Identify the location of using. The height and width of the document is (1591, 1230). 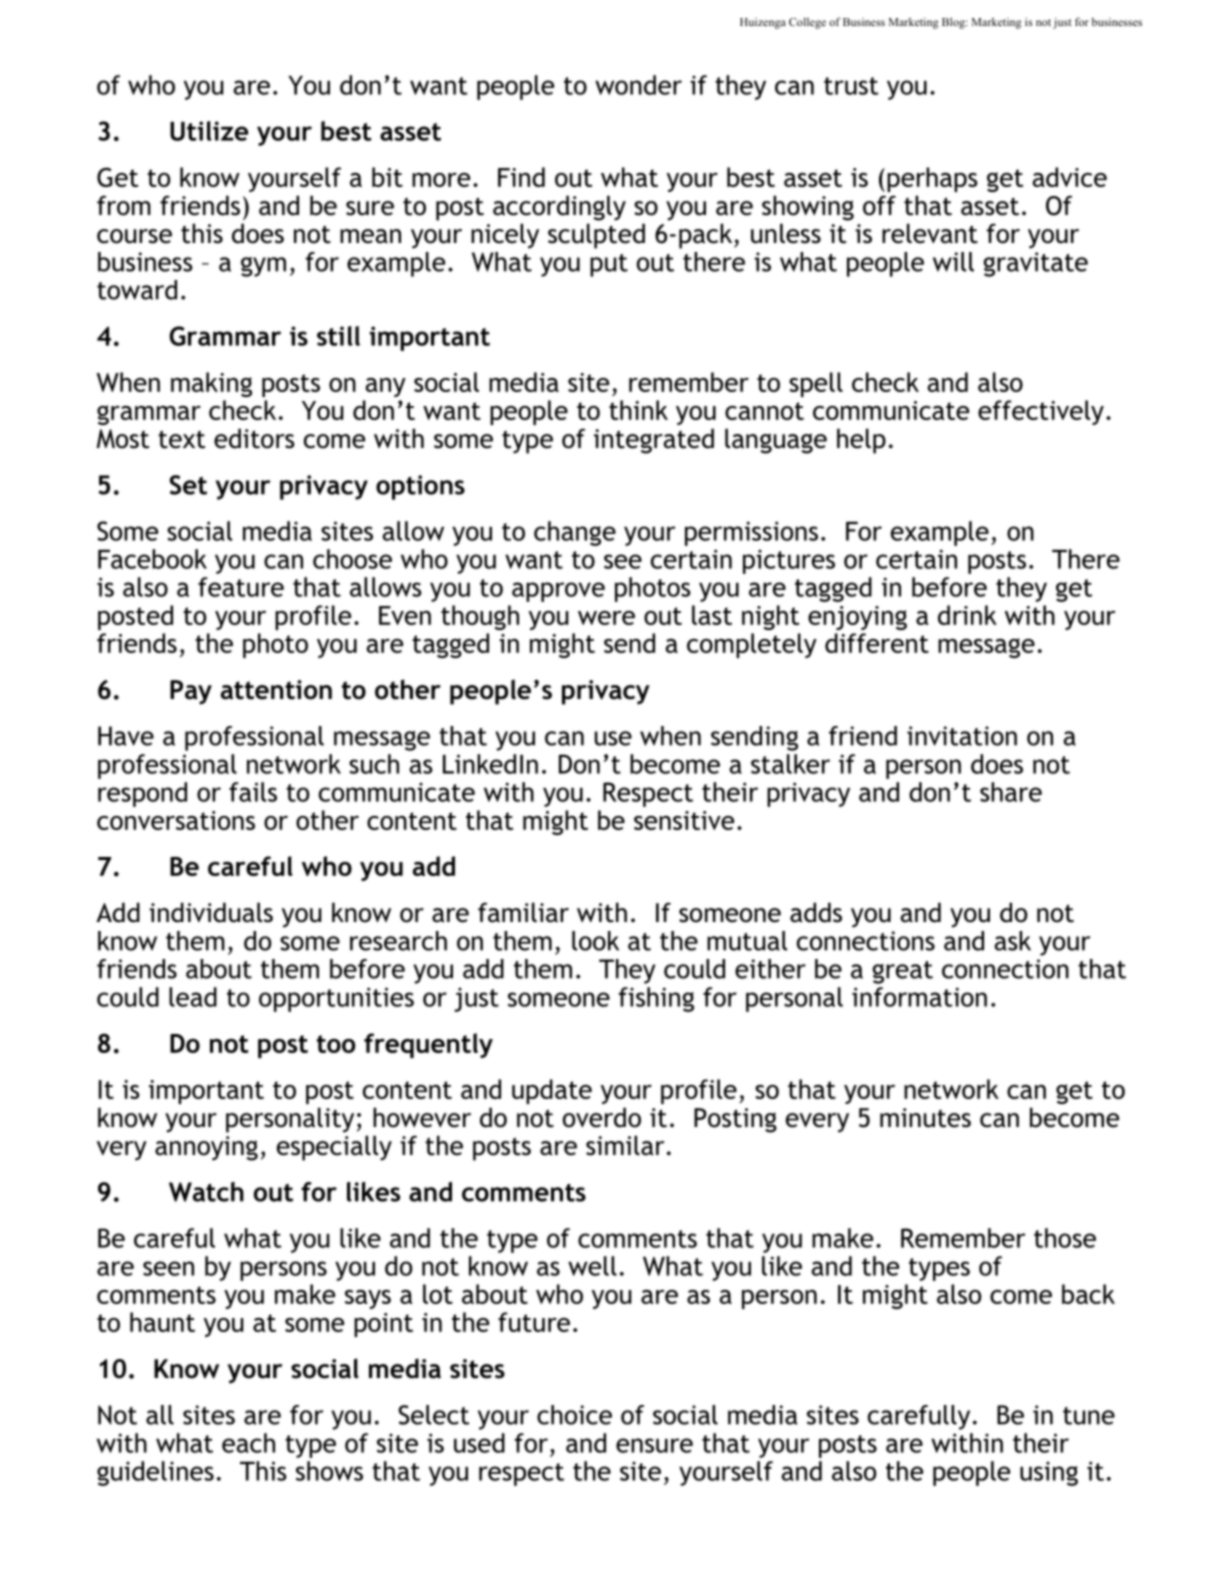
(1049, 1474).
